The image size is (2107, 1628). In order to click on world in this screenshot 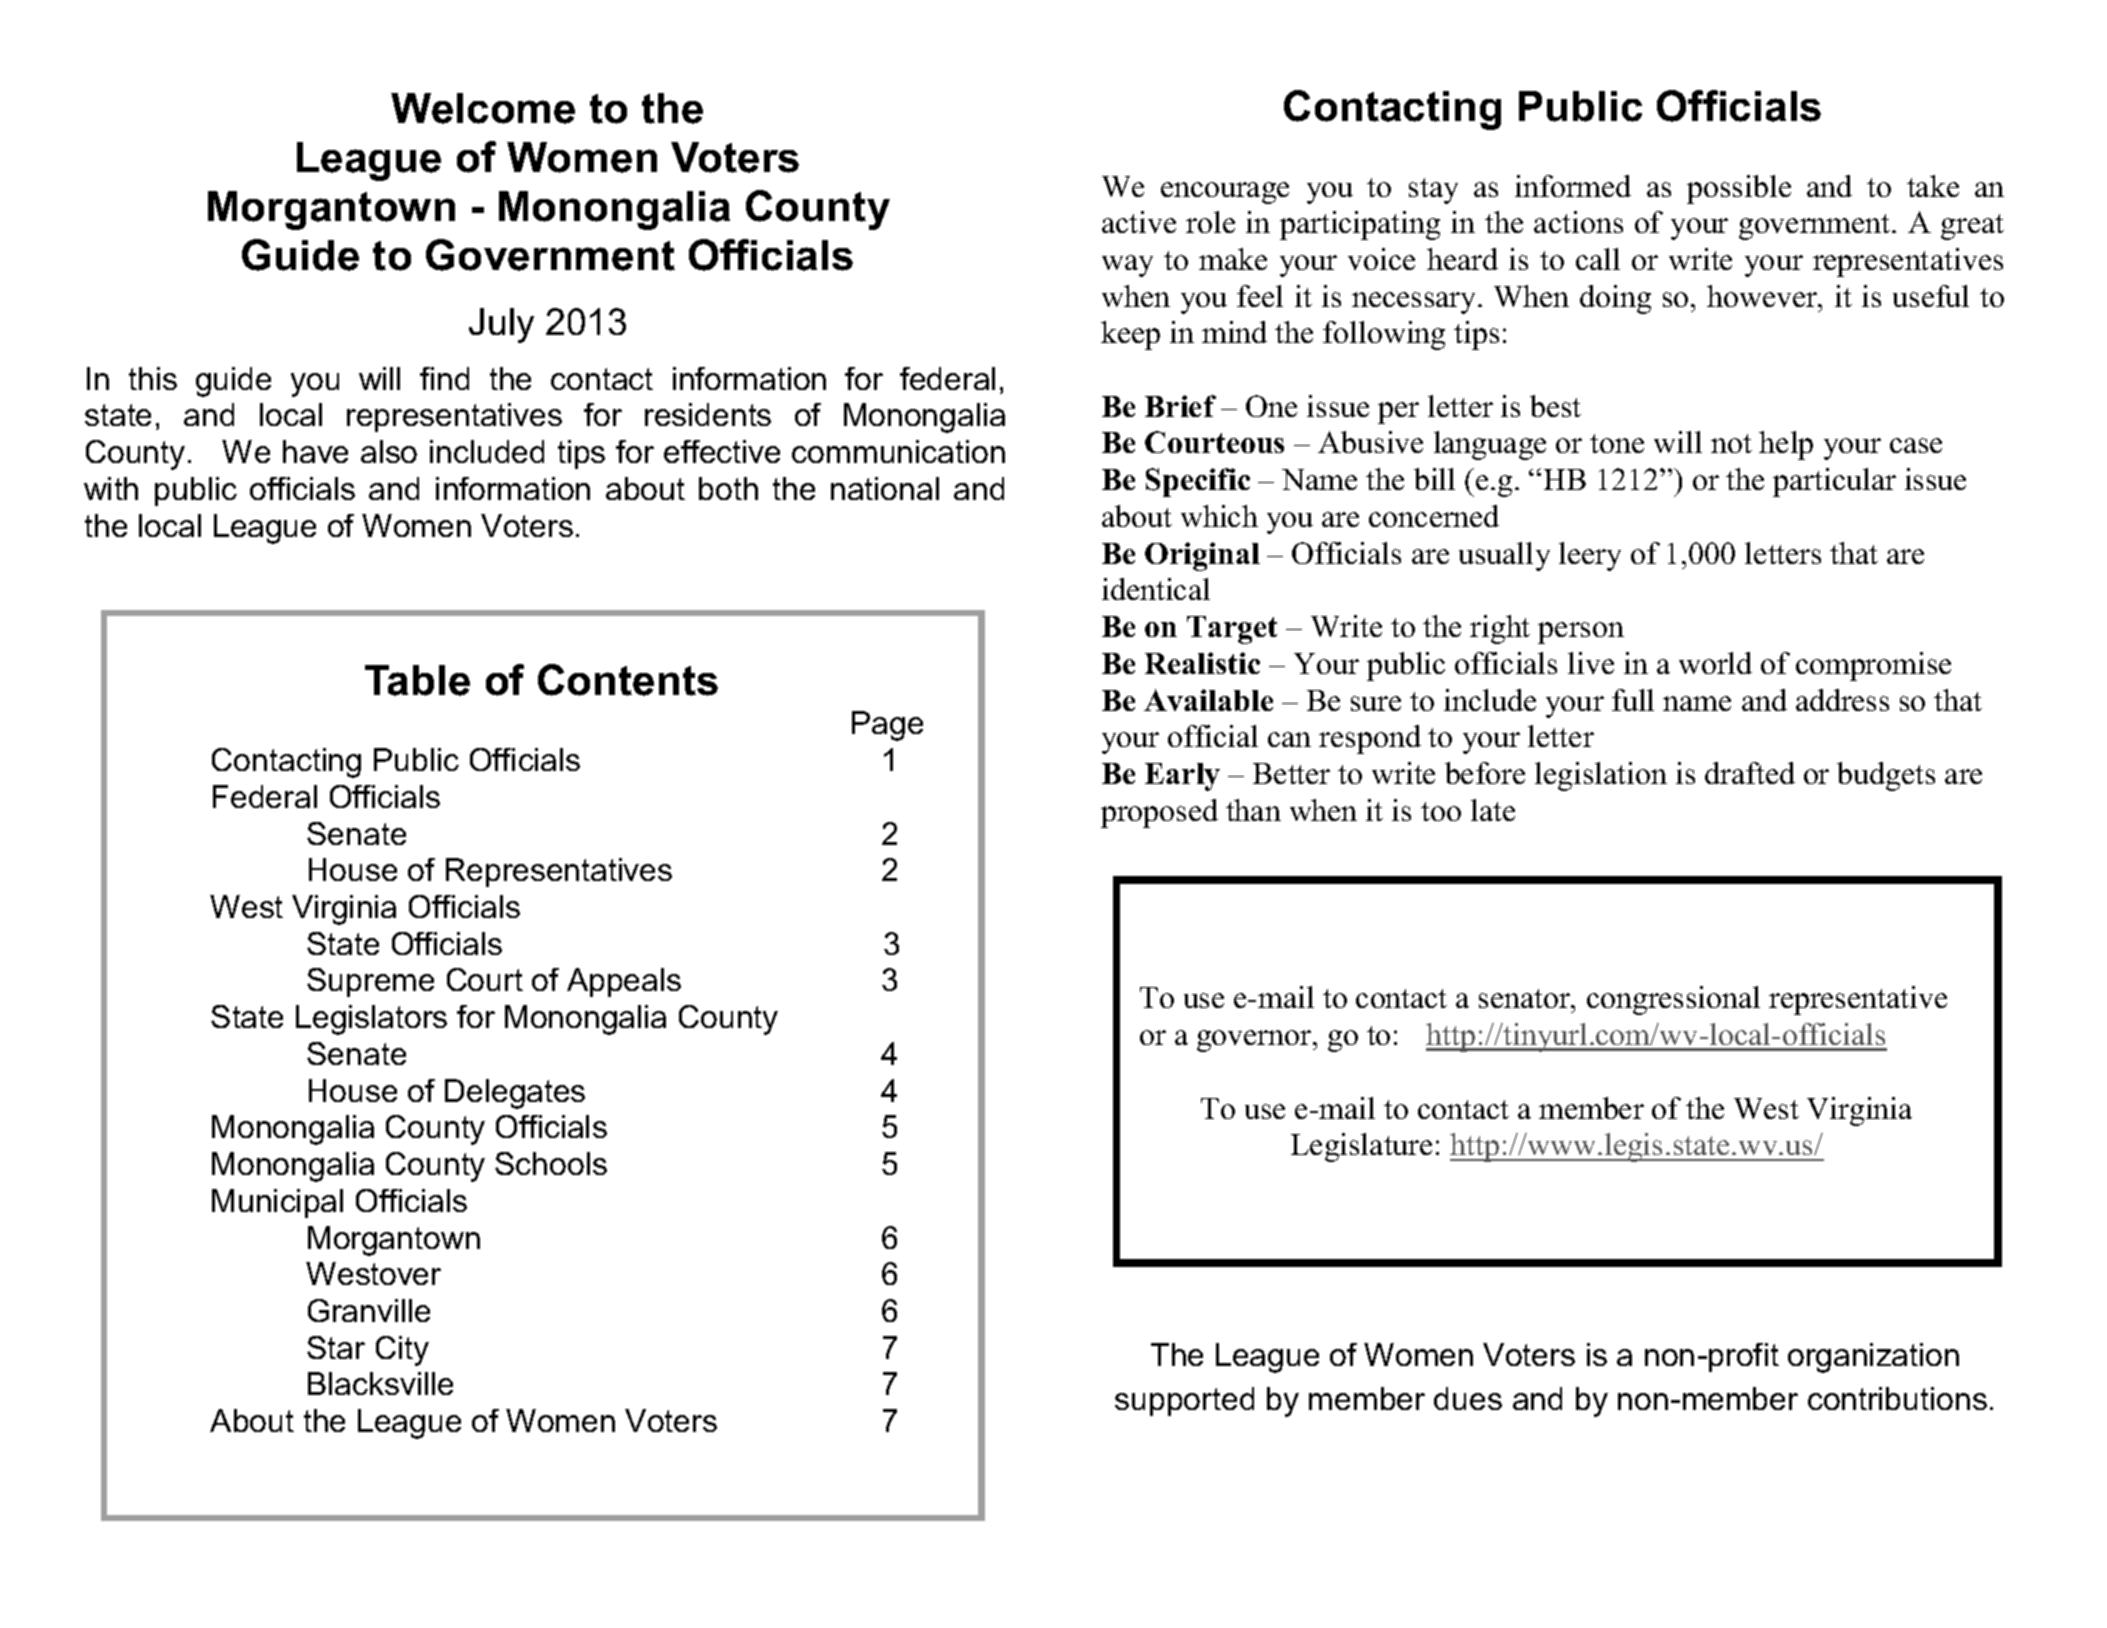, I will do `click(1715, 663)`.
